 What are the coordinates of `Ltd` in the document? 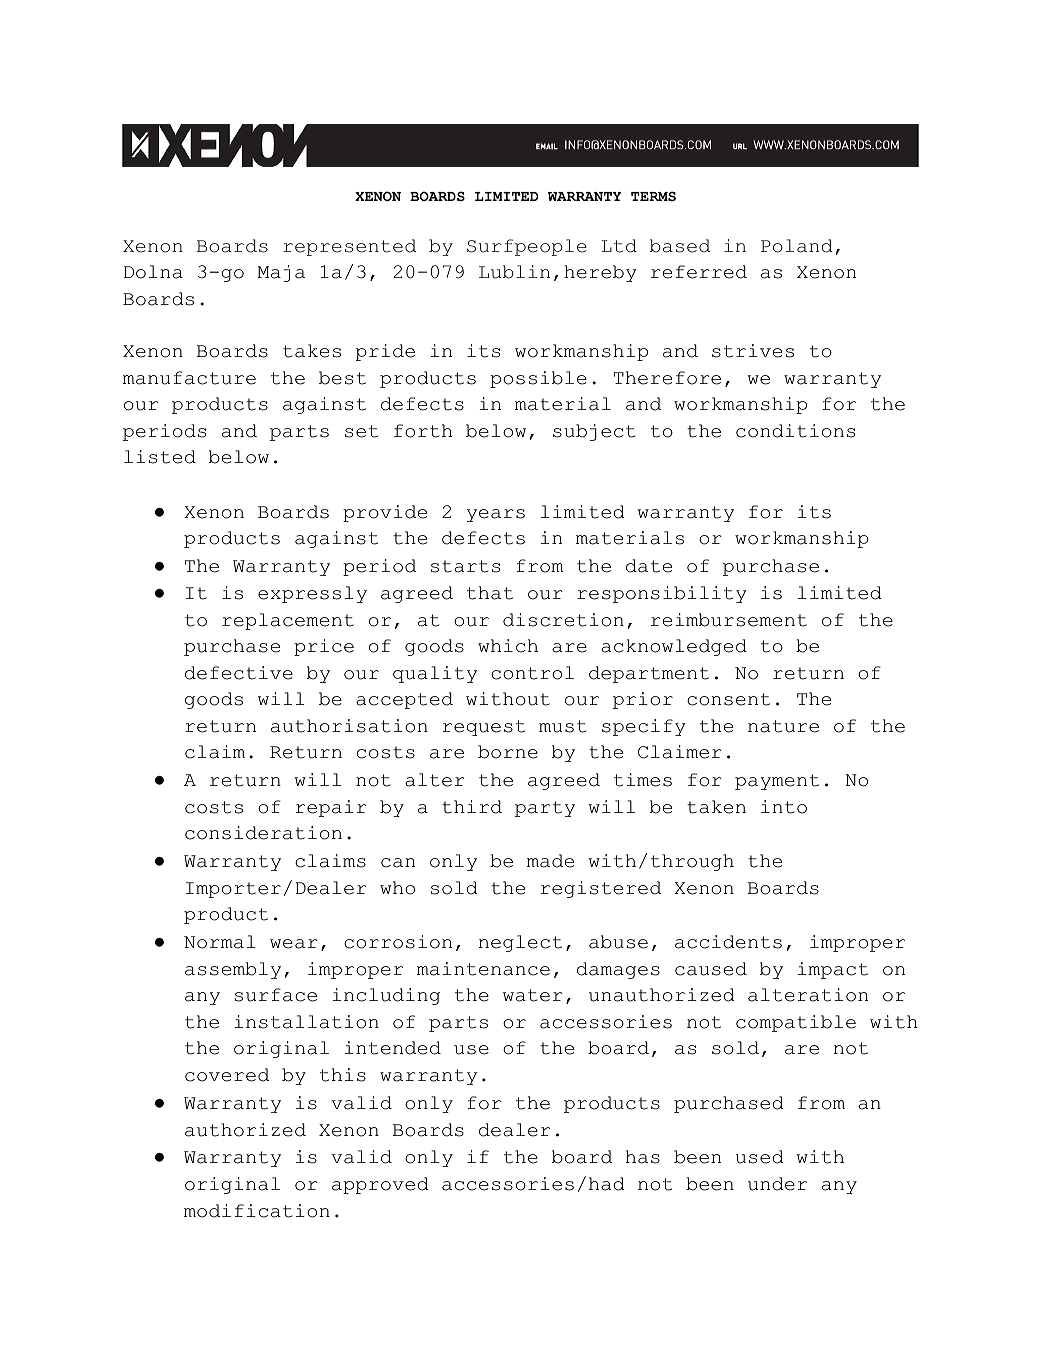 It's located at (619, 246).
